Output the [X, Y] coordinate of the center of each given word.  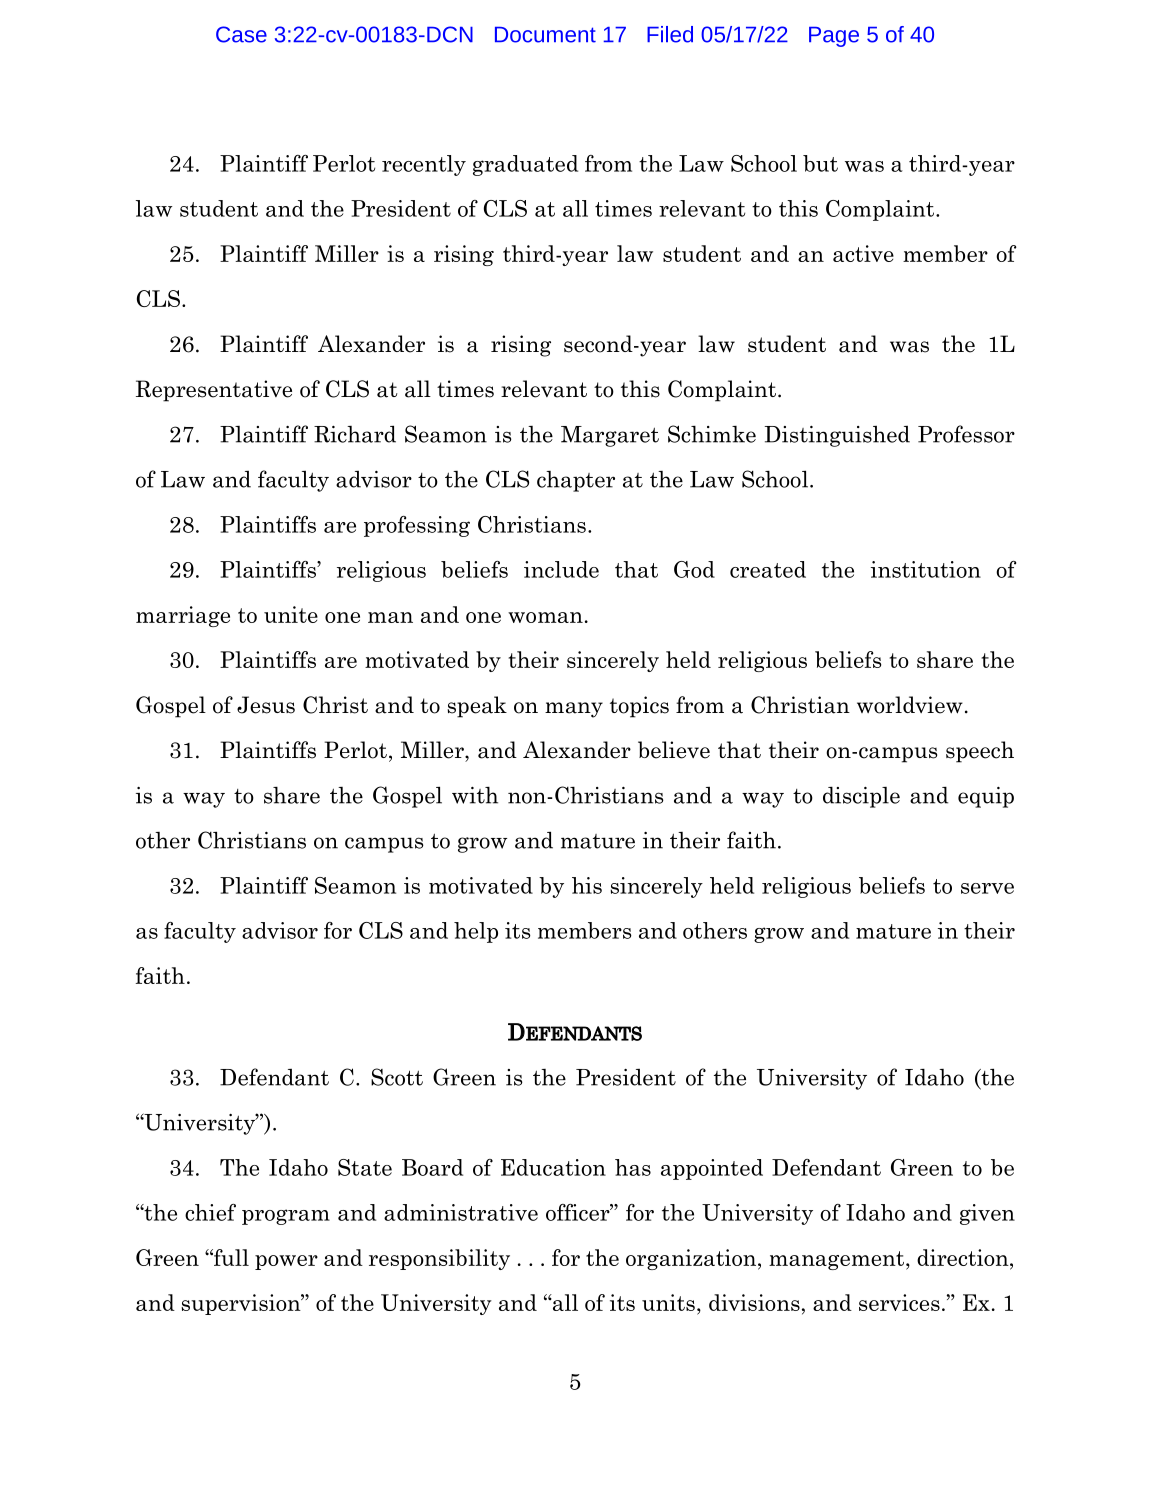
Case [241, 34]
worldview [910, 705]
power [286, 1262]
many [574, 710]
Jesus [266, 705]
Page [834, 37]
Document [545, 35]
